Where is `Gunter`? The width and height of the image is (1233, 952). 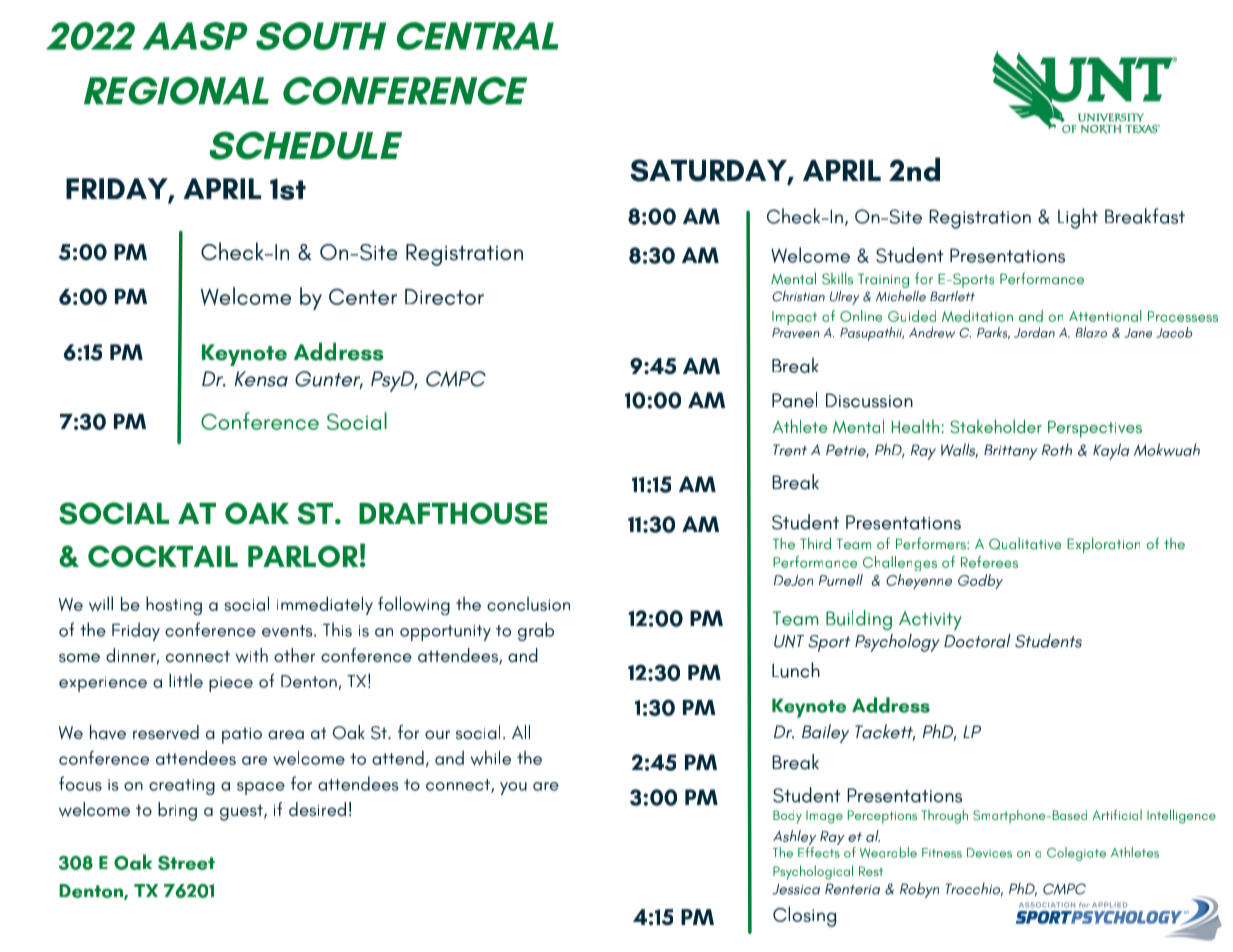 Gunter is located at coordinates (329, 380).
